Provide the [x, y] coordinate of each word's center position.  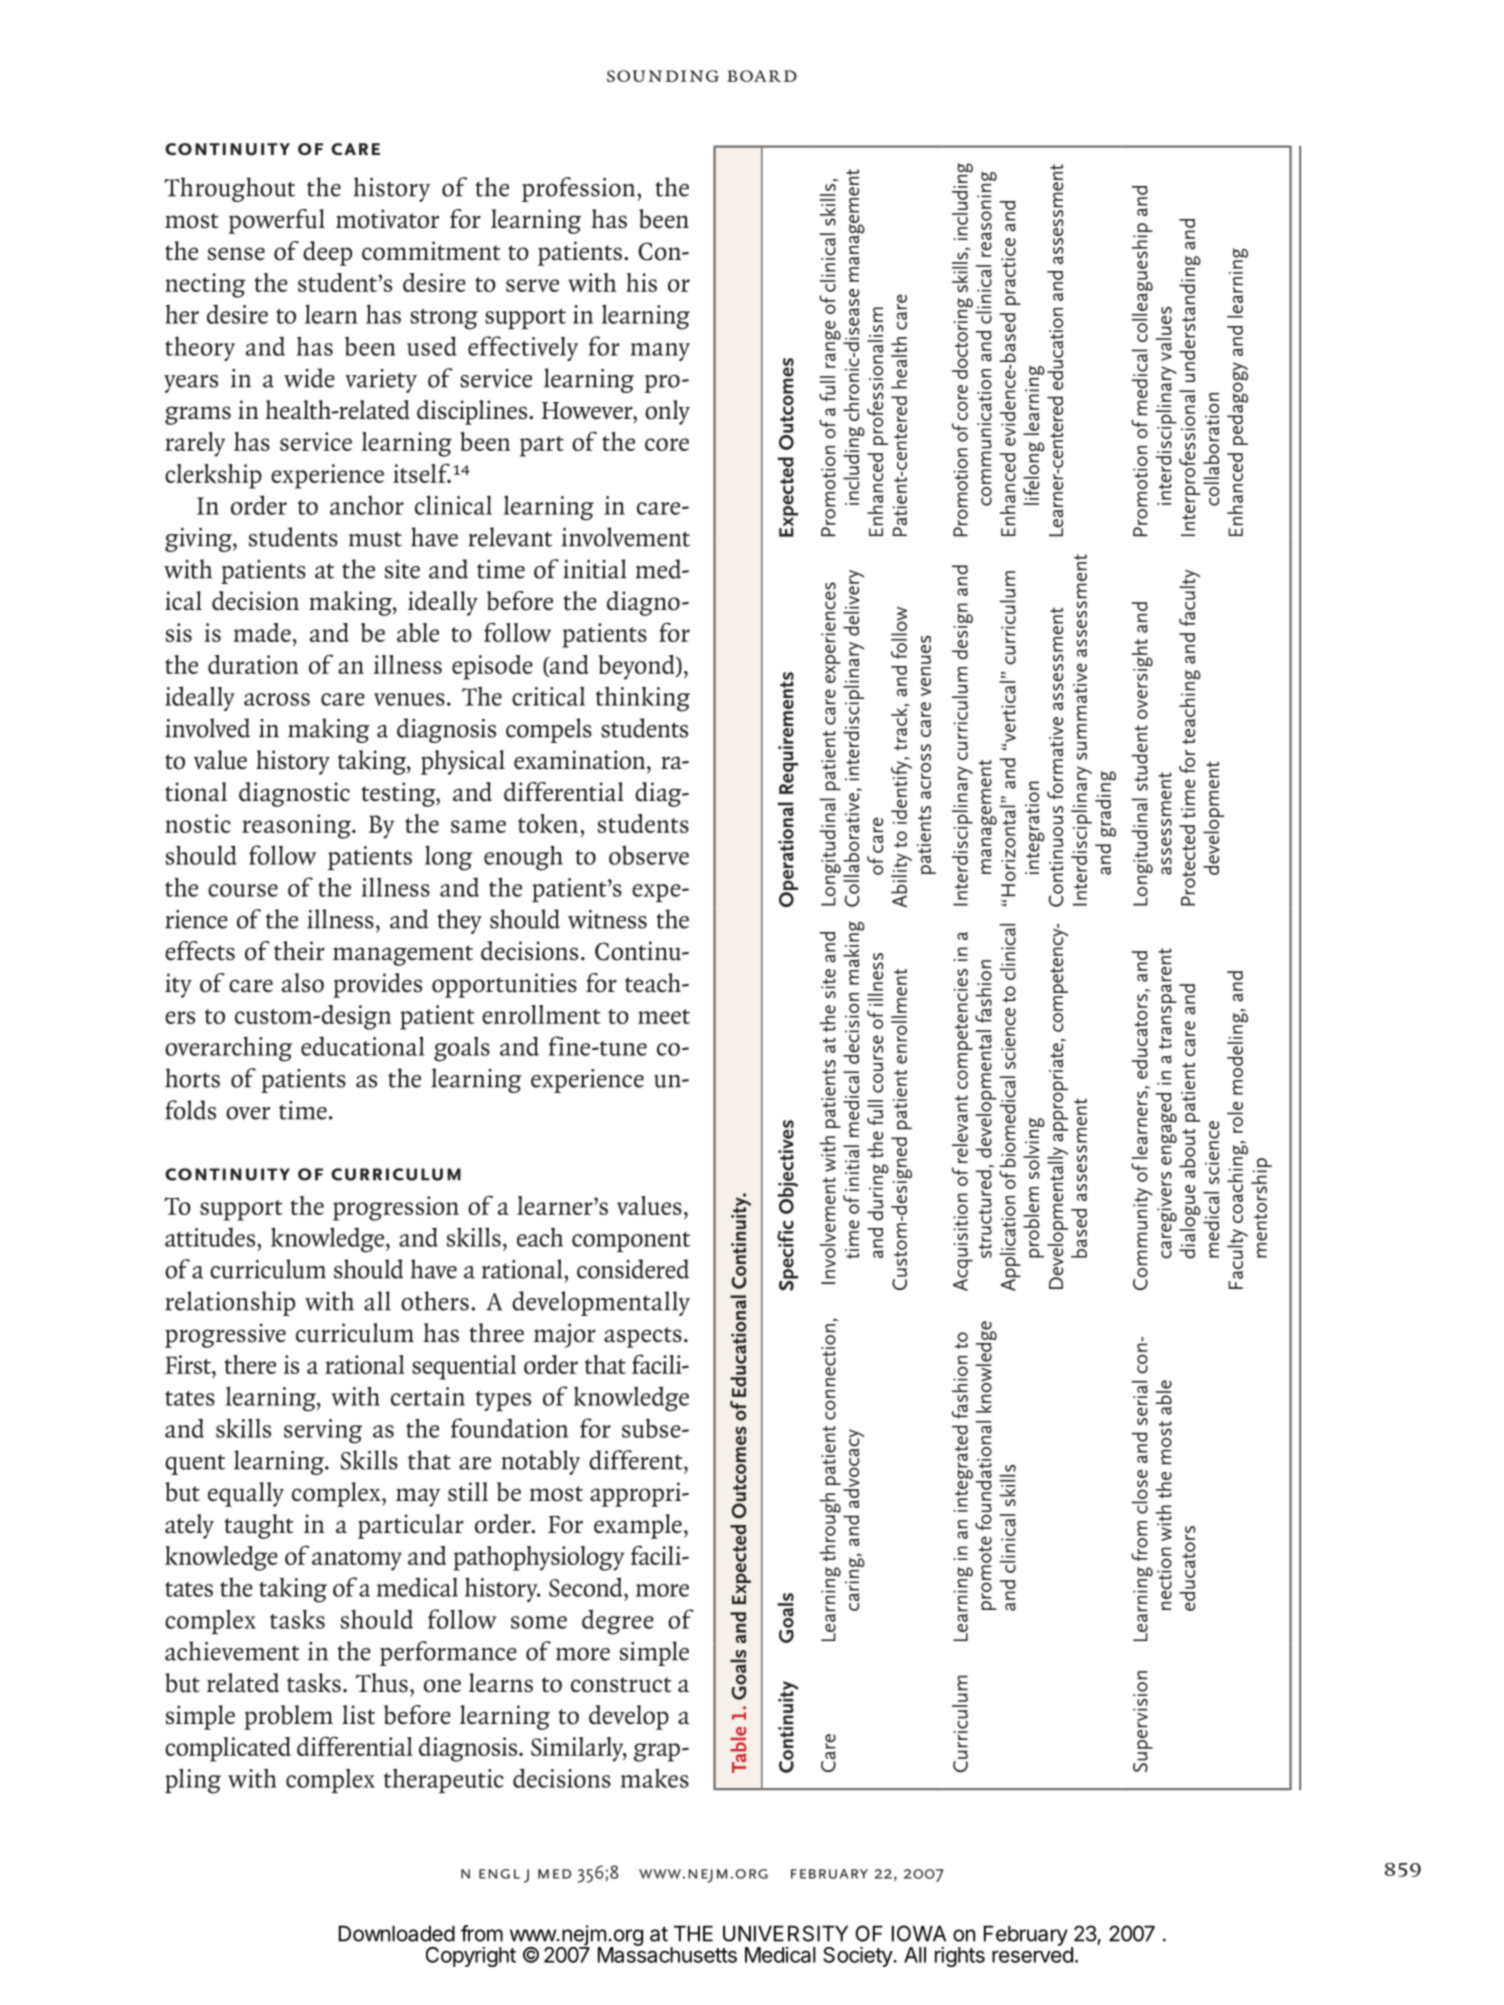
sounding [663, 76]
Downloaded [397, 1934]
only [667, 412]
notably [540, 1462]
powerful [276, 221]
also [303, 983]
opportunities [504, 985]
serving [323, 1431]
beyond [638, 667]
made [262, 632]
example [638, 1526]
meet [664, 1016]
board [762, 76]
